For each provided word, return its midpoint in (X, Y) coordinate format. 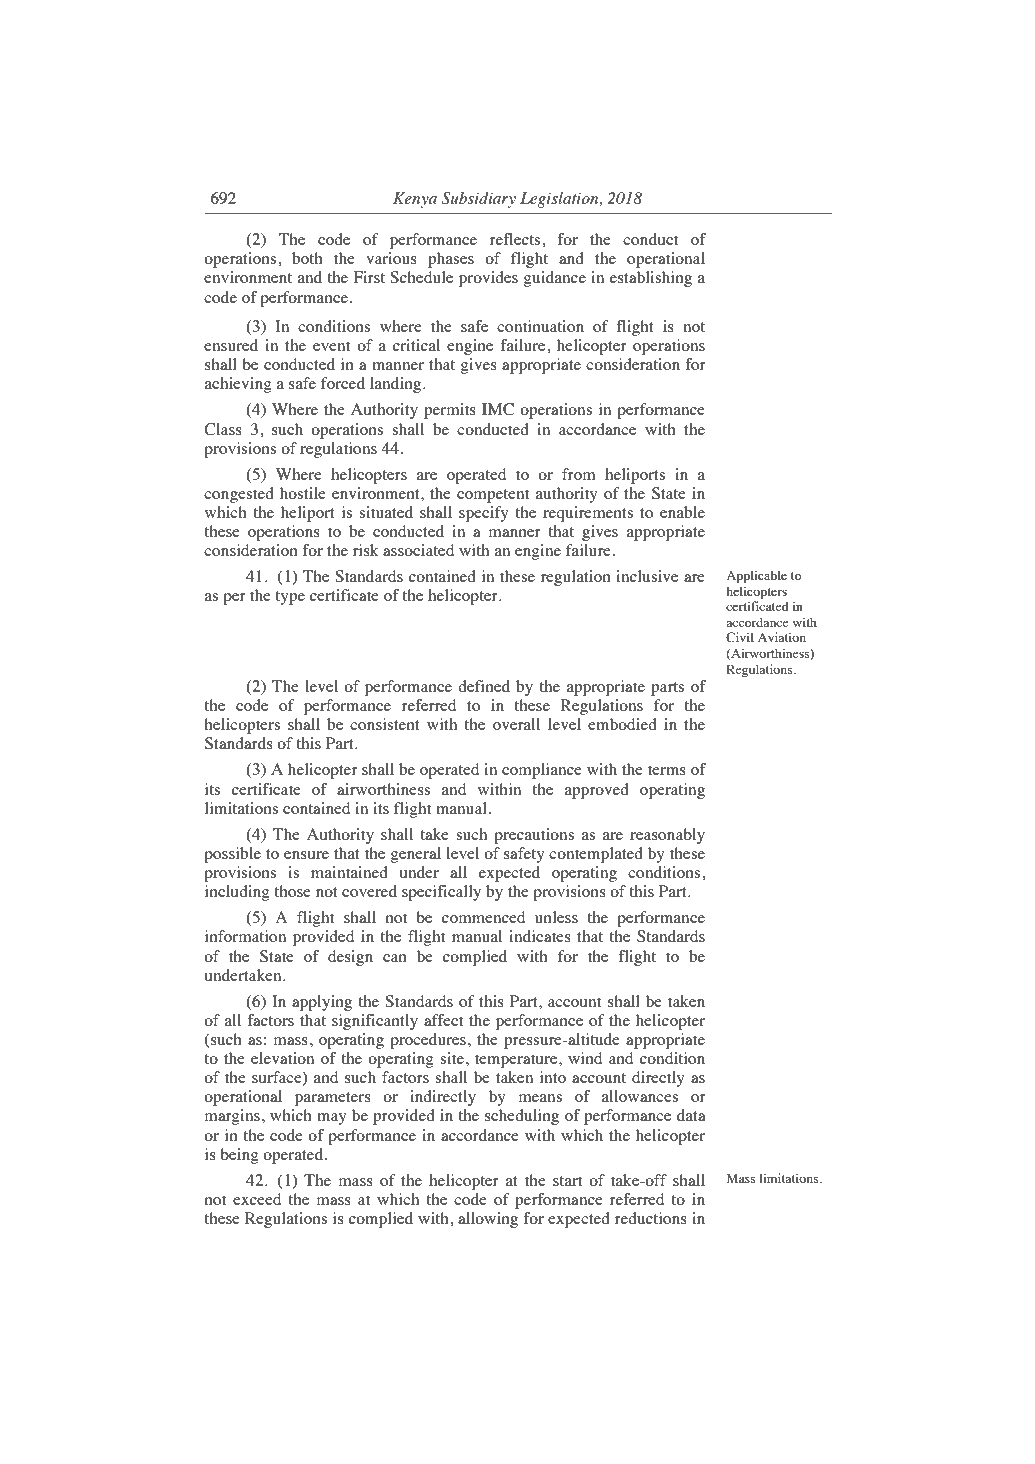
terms (667, 770)
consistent (385, 724)
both (307, 258)
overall (516, 724)
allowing (488, 1220)
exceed (257, 1199)
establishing (651, 279)
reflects (516, 239)
